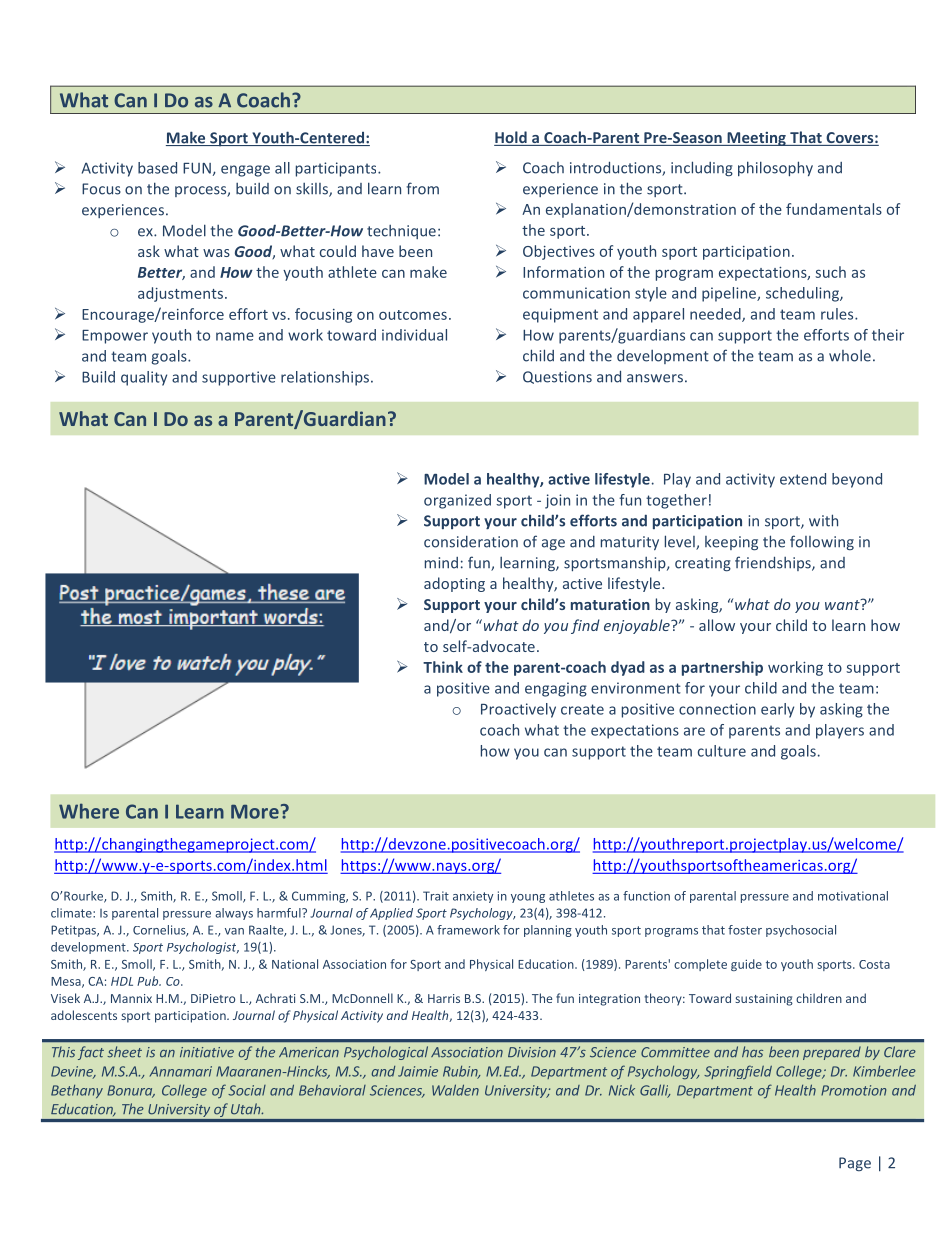 This screenshot has height=1233, width=952. What do you see at coordinates (582, 709) in the screenshot?
I see `create` at bounding box center [582, 709].
